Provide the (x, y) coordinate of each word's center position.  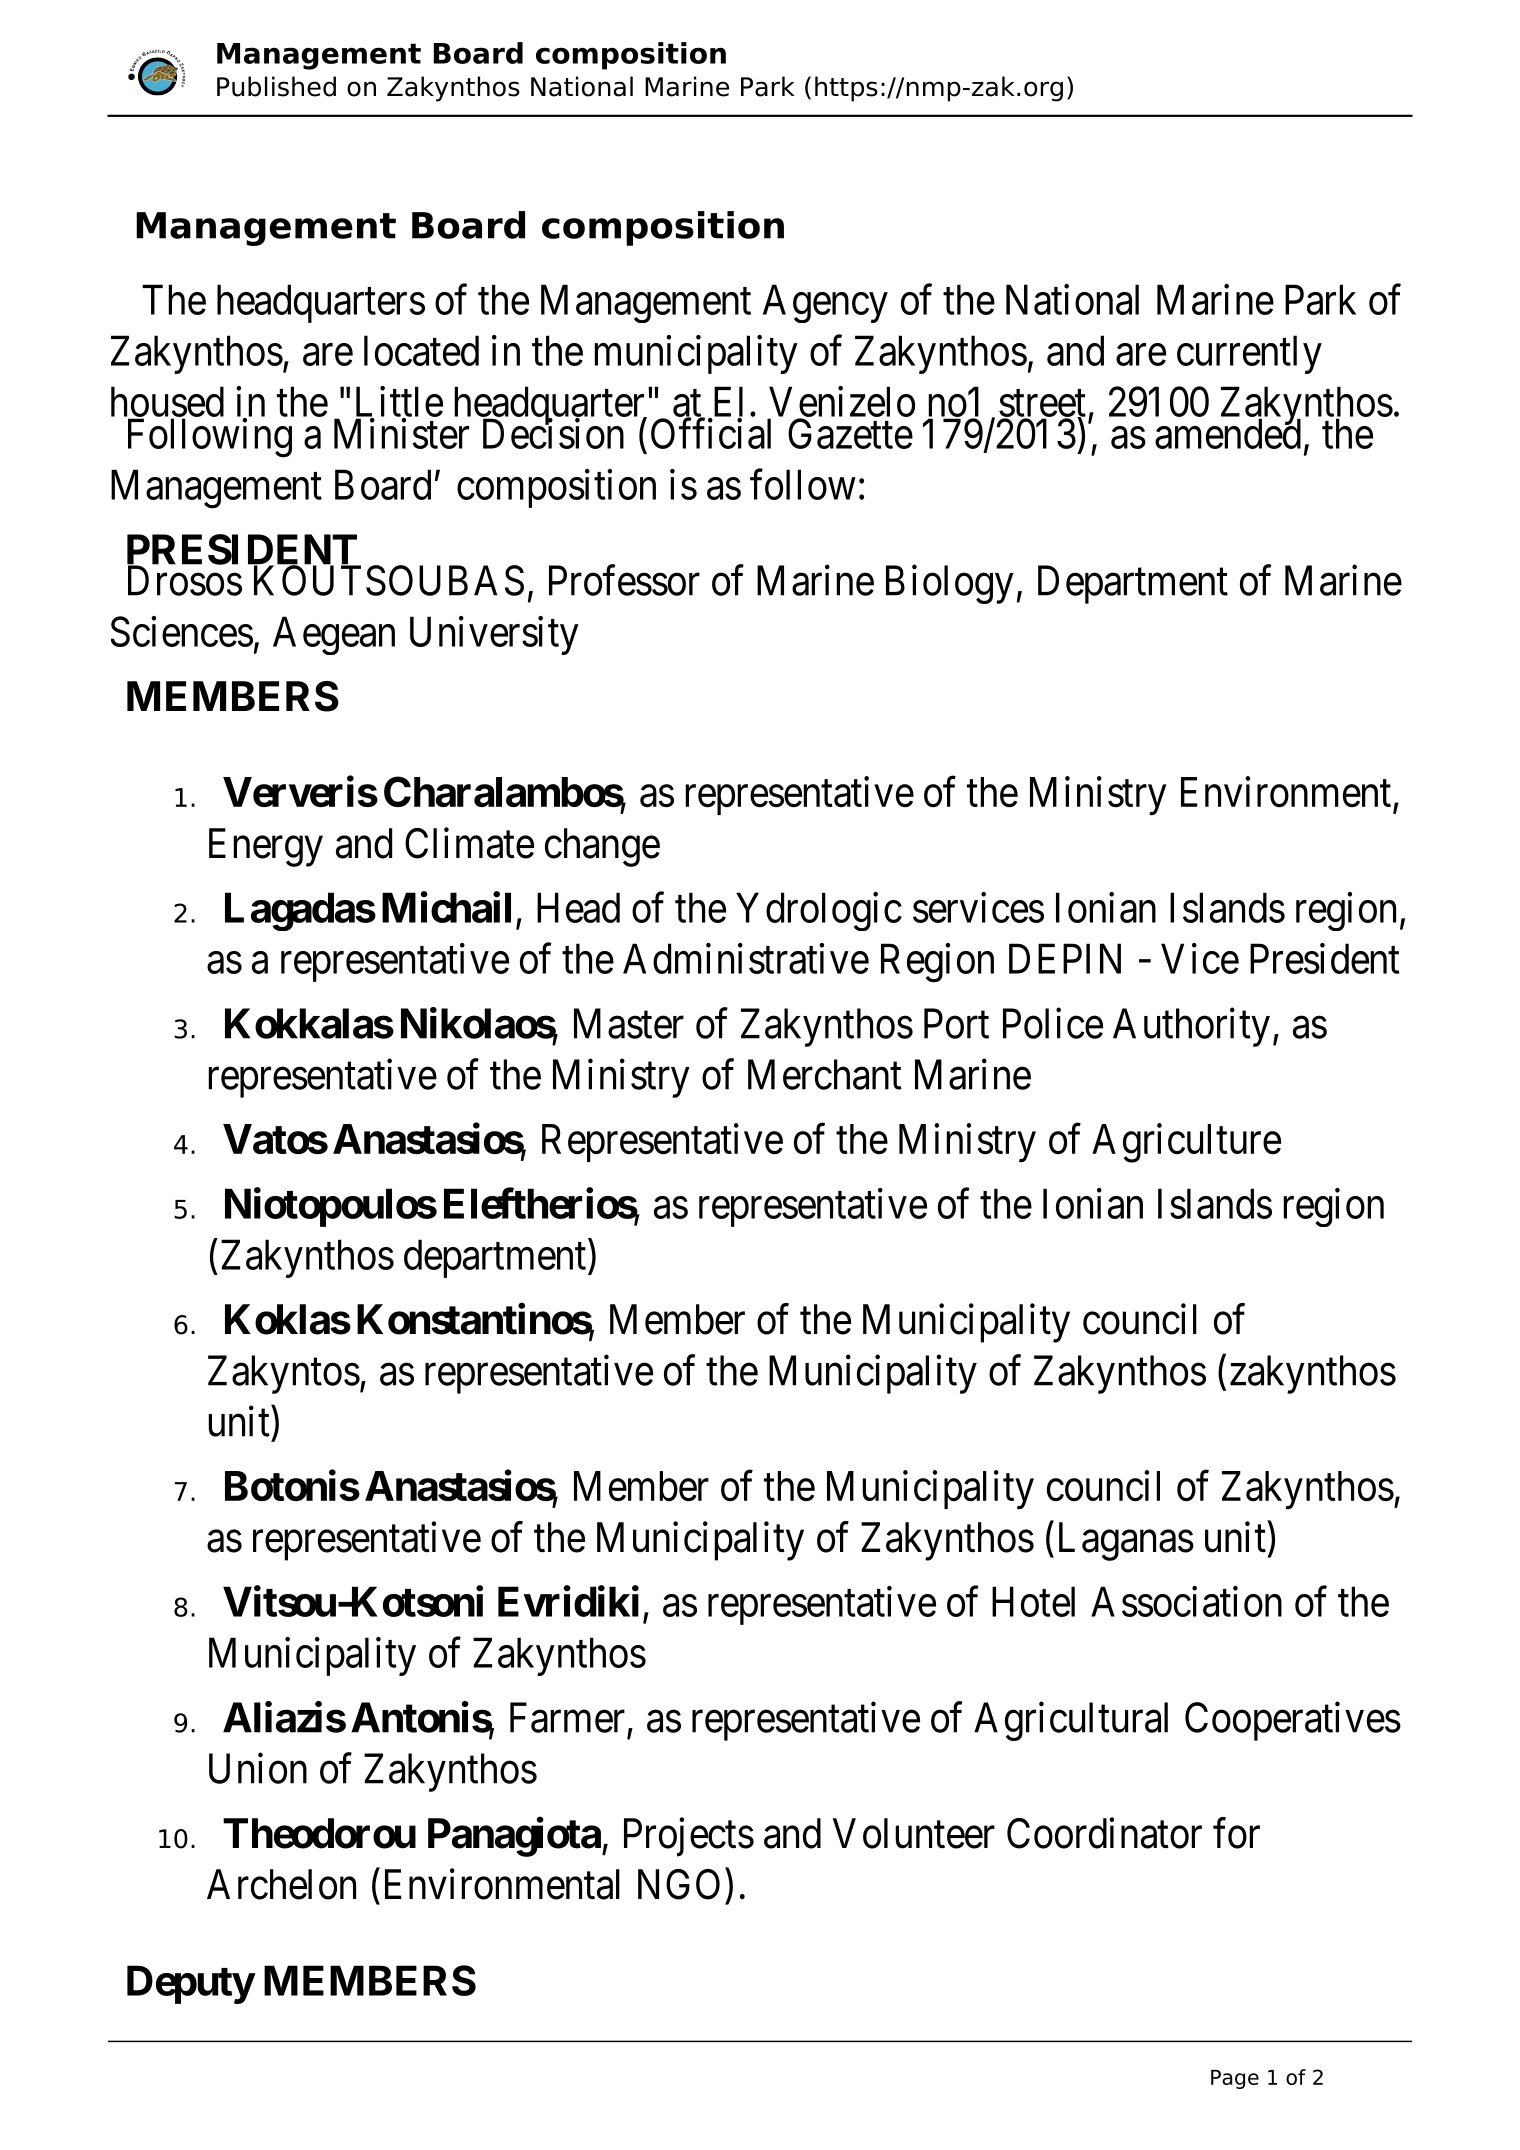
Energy (266, 847)
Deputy (190, 1984)
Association (1186, 1601)
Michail (446, 907)
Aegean (334, 635)
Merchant (825, 1074)
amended (1228, 433)
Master (629, 1024)
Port (956, 1024)
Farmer (567, 1718)
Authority (1191, 1027)
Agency (825, 303)
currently (1249, 354)
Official (711, 433)
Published (276, 86)
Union (258, 1768)
